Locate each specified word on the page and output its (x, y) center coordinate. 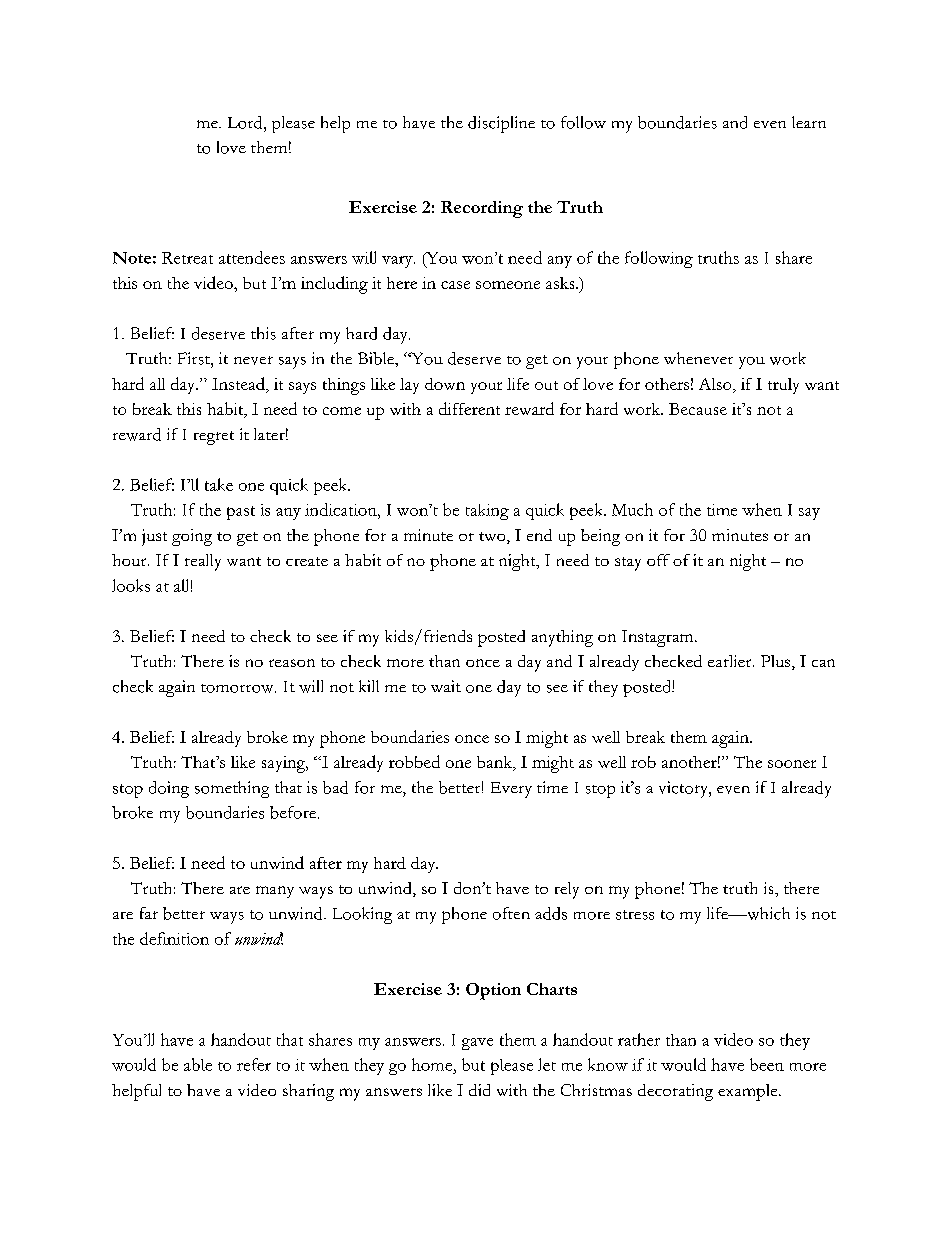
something (232, 789)
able (198, 1064)
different (469, 408)
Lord (246, 122)
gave (477, 1044)
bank (496, 763)
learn (809, 122)
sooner (792, 764)
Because (698, 409)
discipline (501, 124)
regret (214, 438)
